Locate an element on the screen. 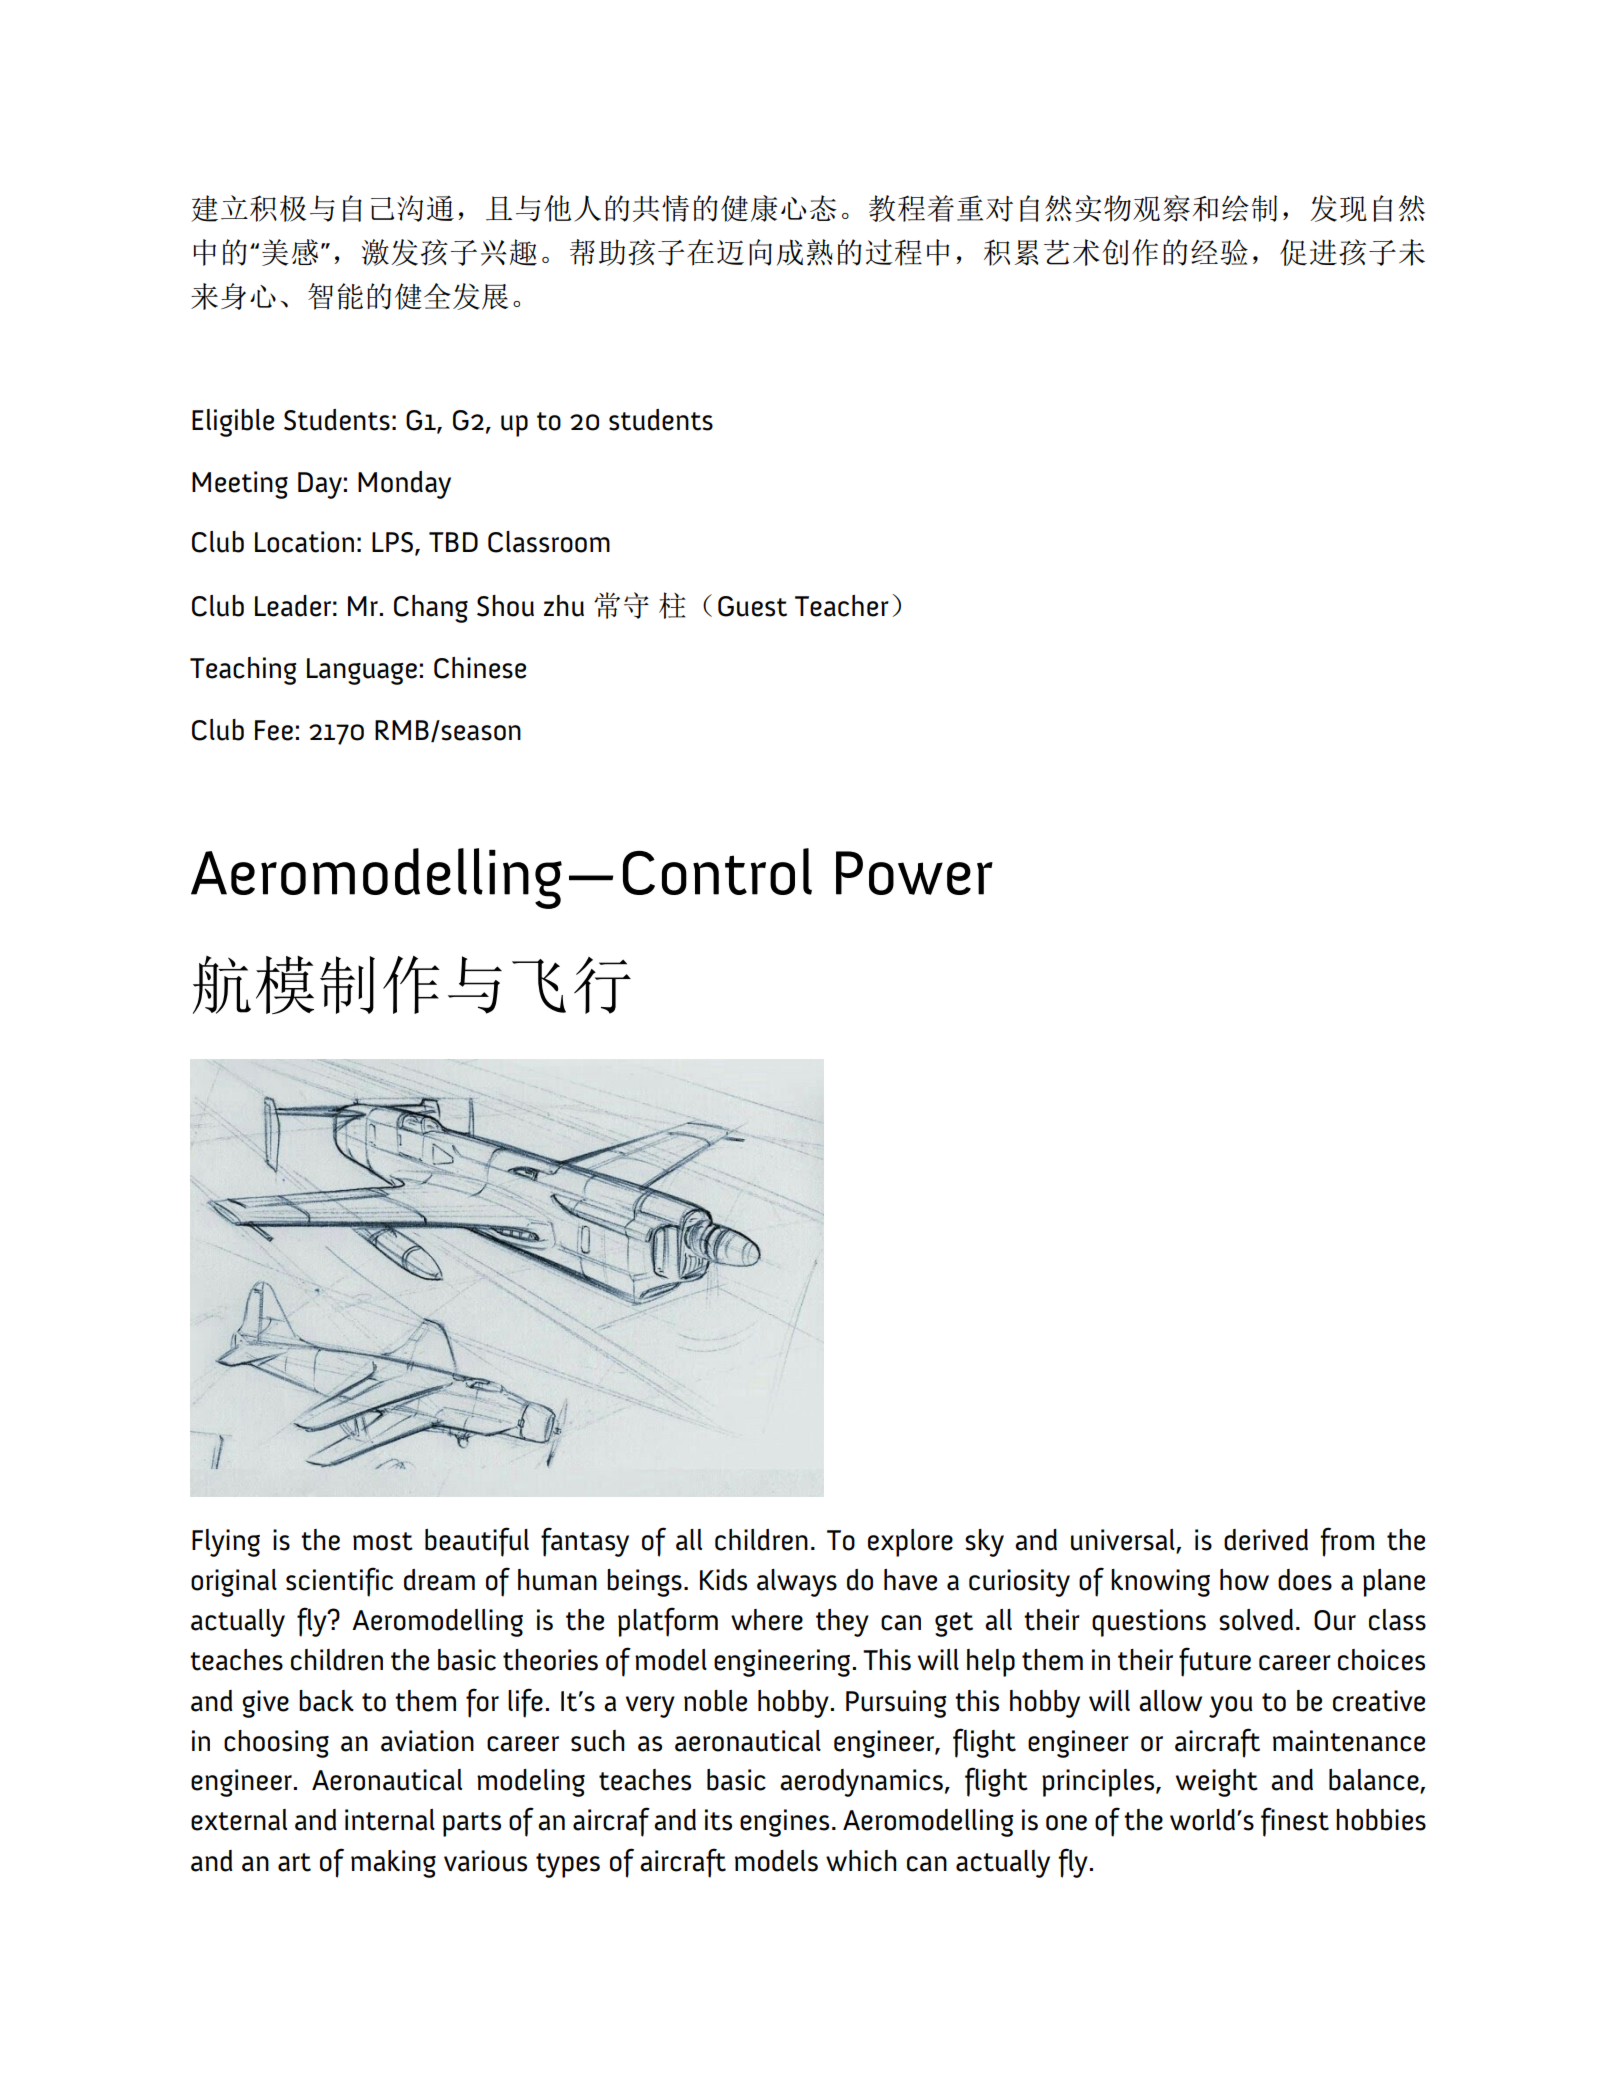  zhu is located at coordinates (564, 606).
